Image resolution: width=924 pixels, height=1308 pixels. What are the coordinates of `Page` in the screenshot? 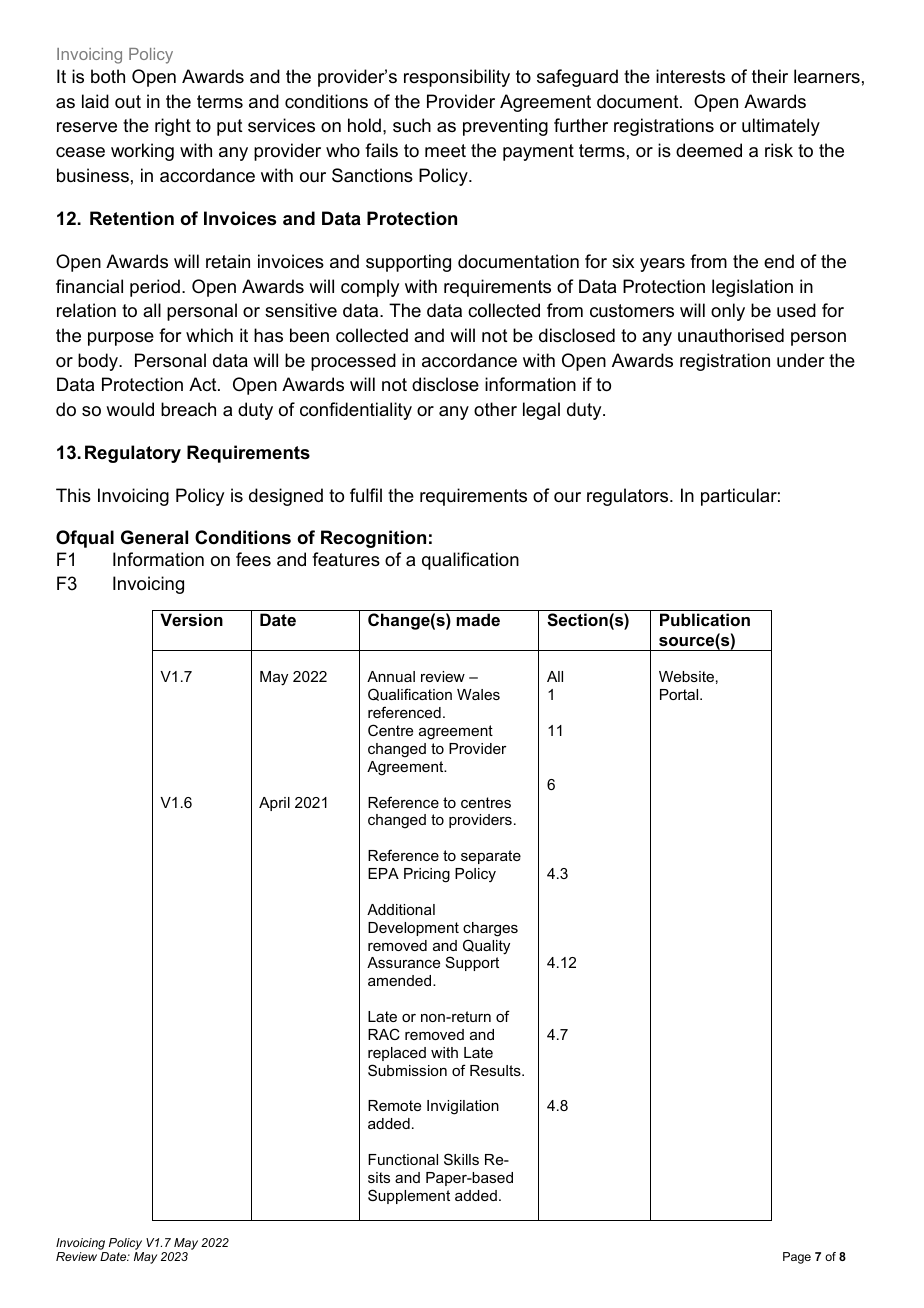 It's located at (797, 1258).
